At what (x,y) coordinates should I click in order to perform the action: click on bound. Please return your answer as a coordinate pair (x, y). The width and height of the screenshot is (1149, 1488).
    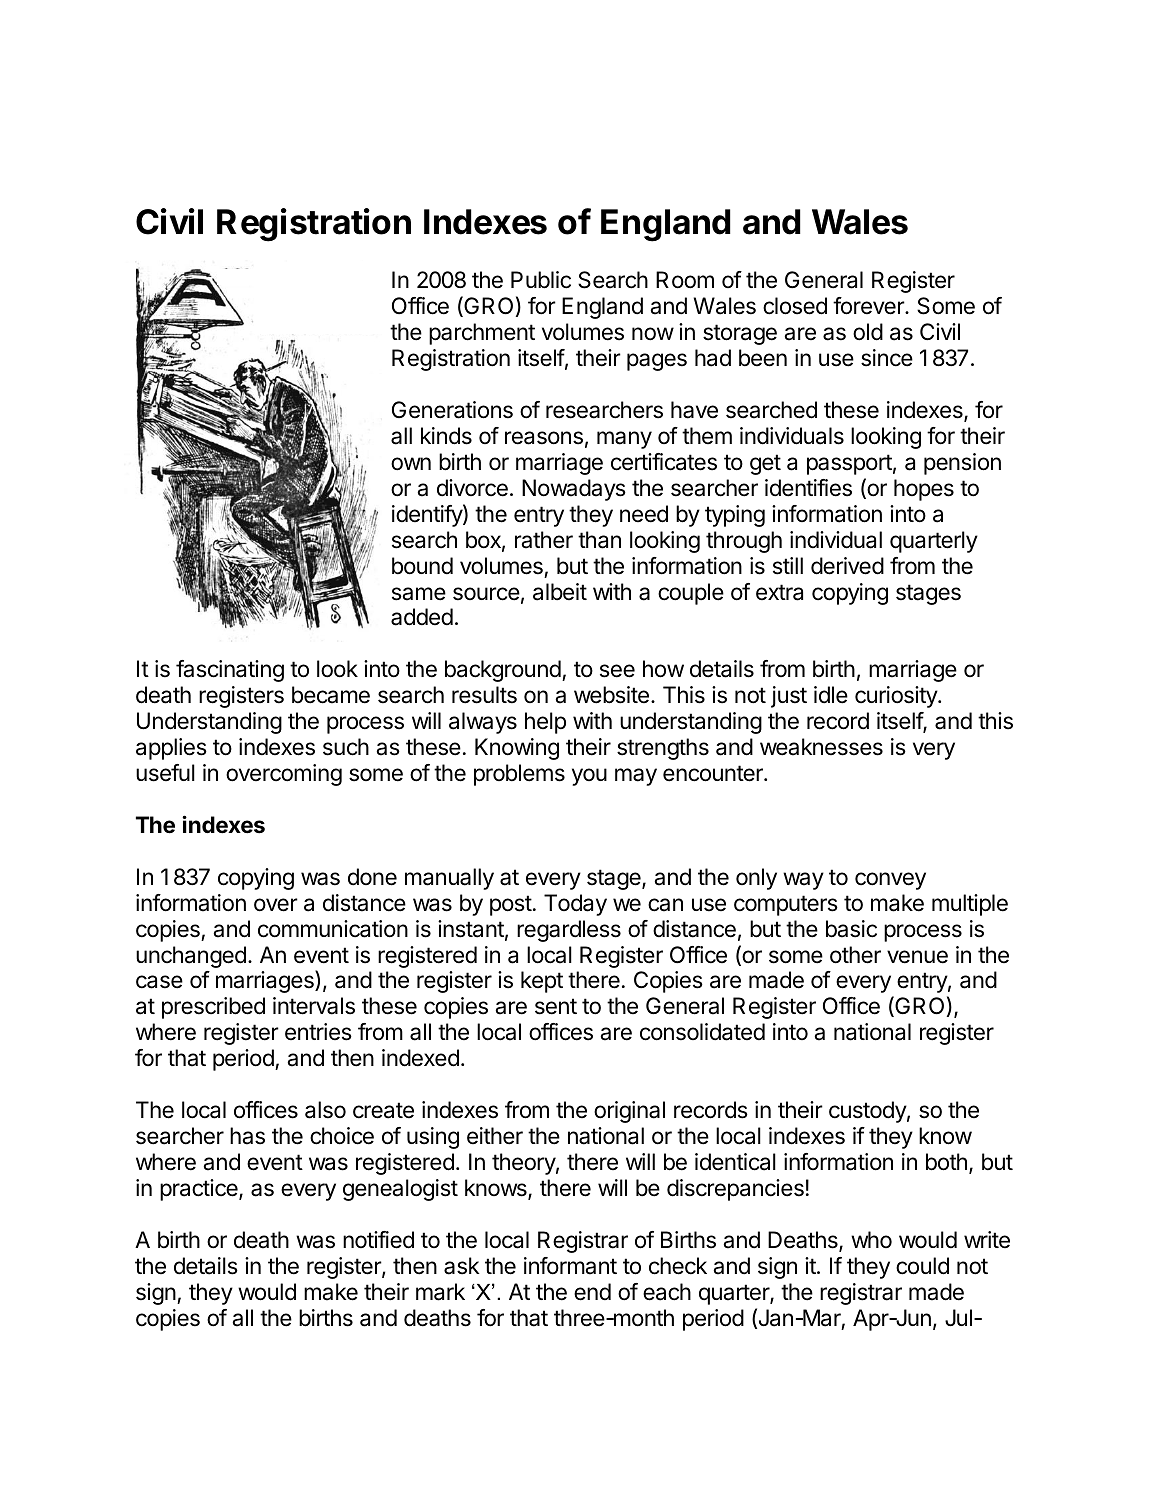
    Looking at the image, I should click on (422, 566).
